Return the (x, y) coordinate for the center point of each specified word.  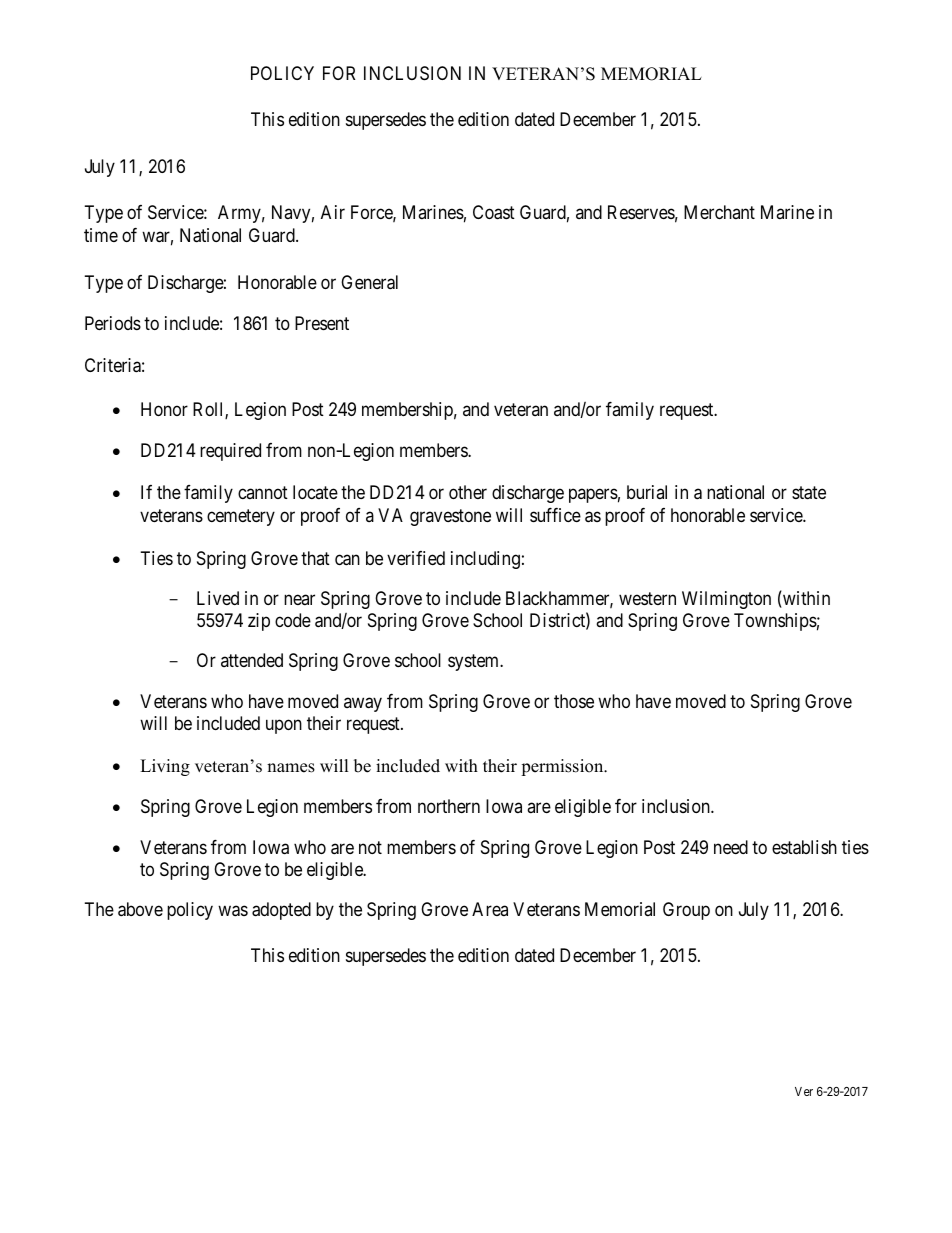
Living (165, 767)
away (363, 705)
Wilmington (726, 600)
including (485, 560)
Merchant (719, 212)
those (574, 701)
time (101, 235)
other (468, 492)
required (230, 452)
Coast (494, 212)
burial (647, 492)
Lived (218, 598)
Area (490, 909)
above (140, 909)
